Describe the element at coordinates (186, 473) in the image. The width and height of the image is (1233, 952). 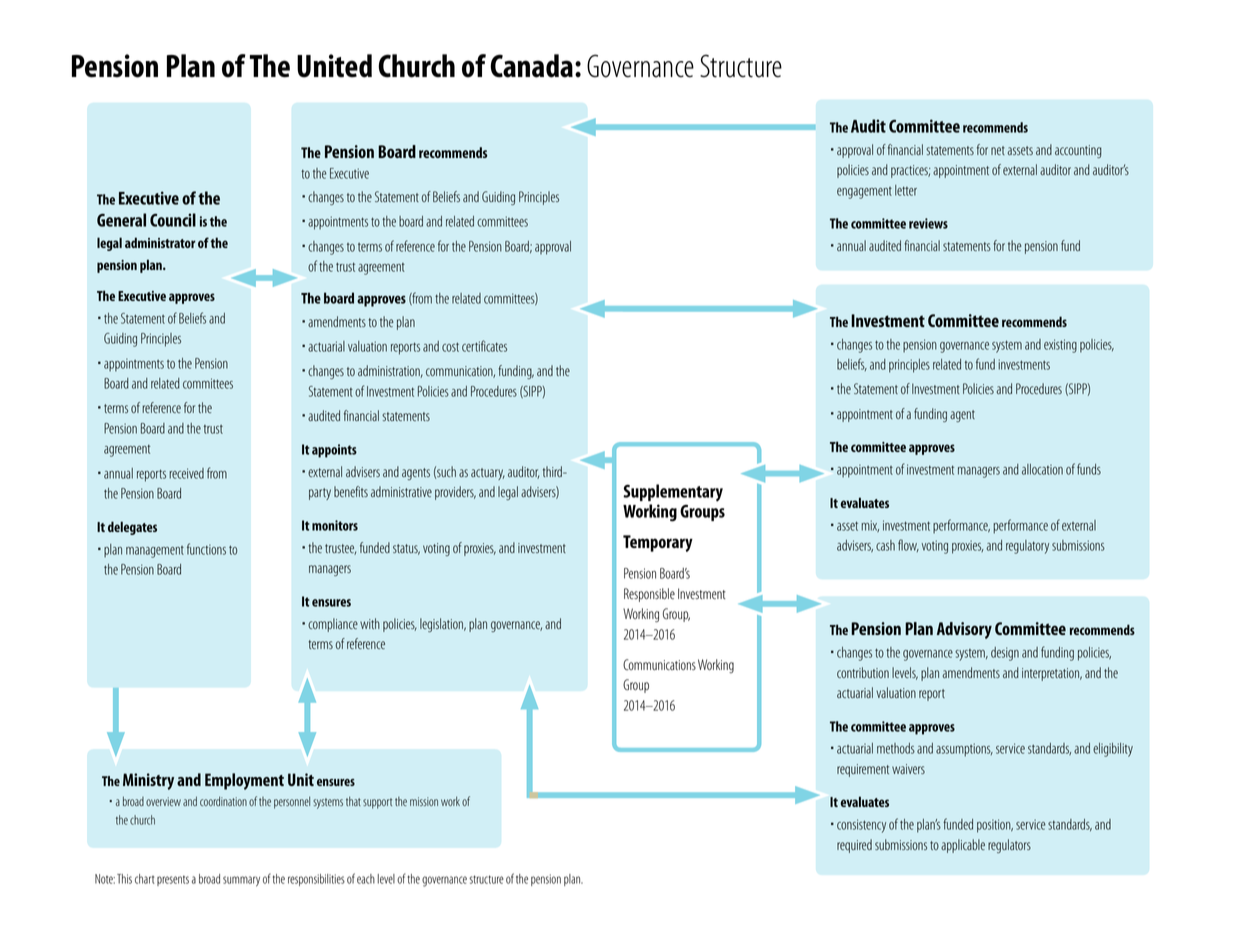
I see `received` at that location.
